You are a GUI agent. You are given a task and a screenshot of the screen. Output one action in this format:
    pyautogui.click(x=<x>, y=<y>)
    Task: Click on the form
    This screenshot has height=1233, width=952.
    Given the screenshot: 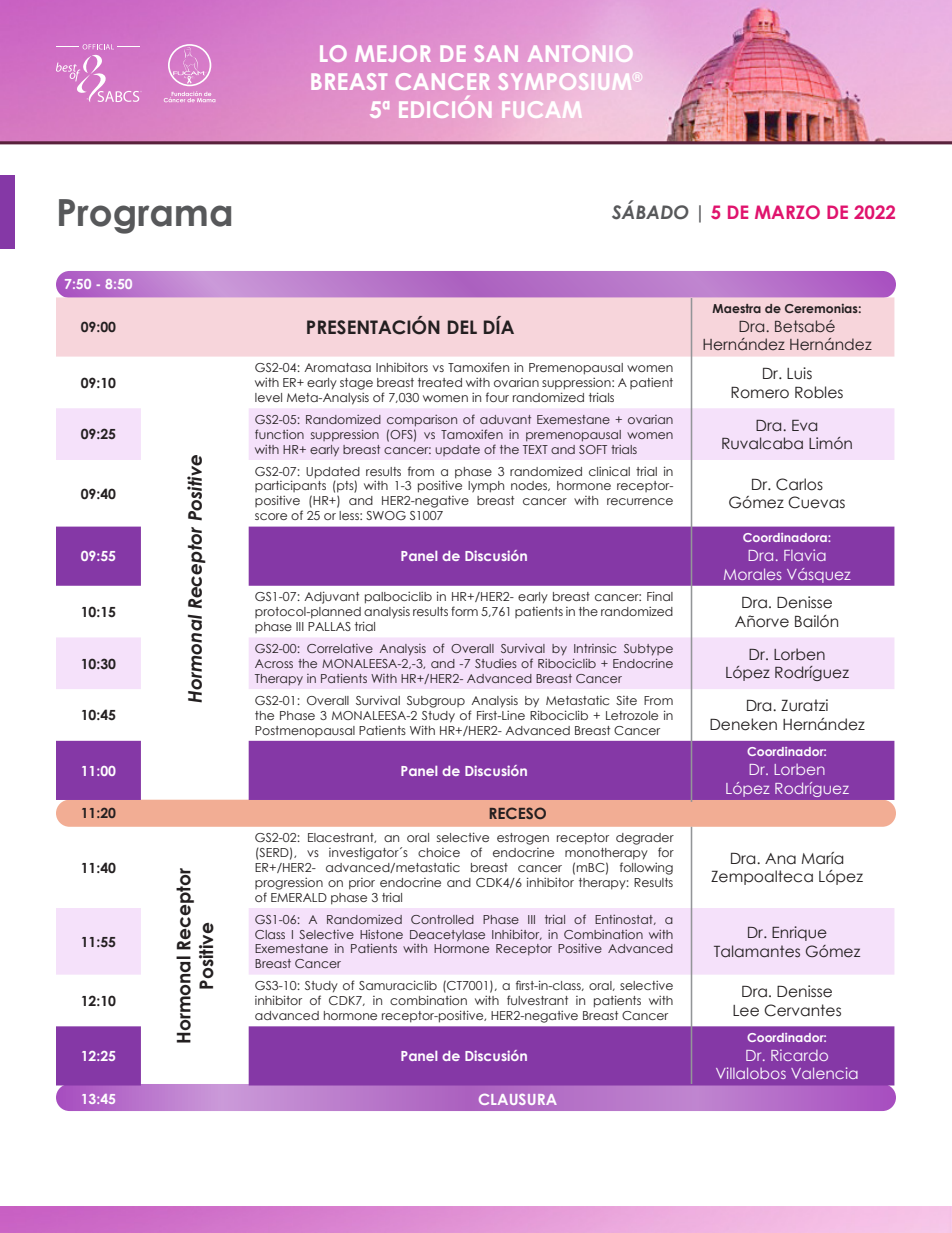 What is the action you would take?
    pyautogui.click(x=464, y=611)
